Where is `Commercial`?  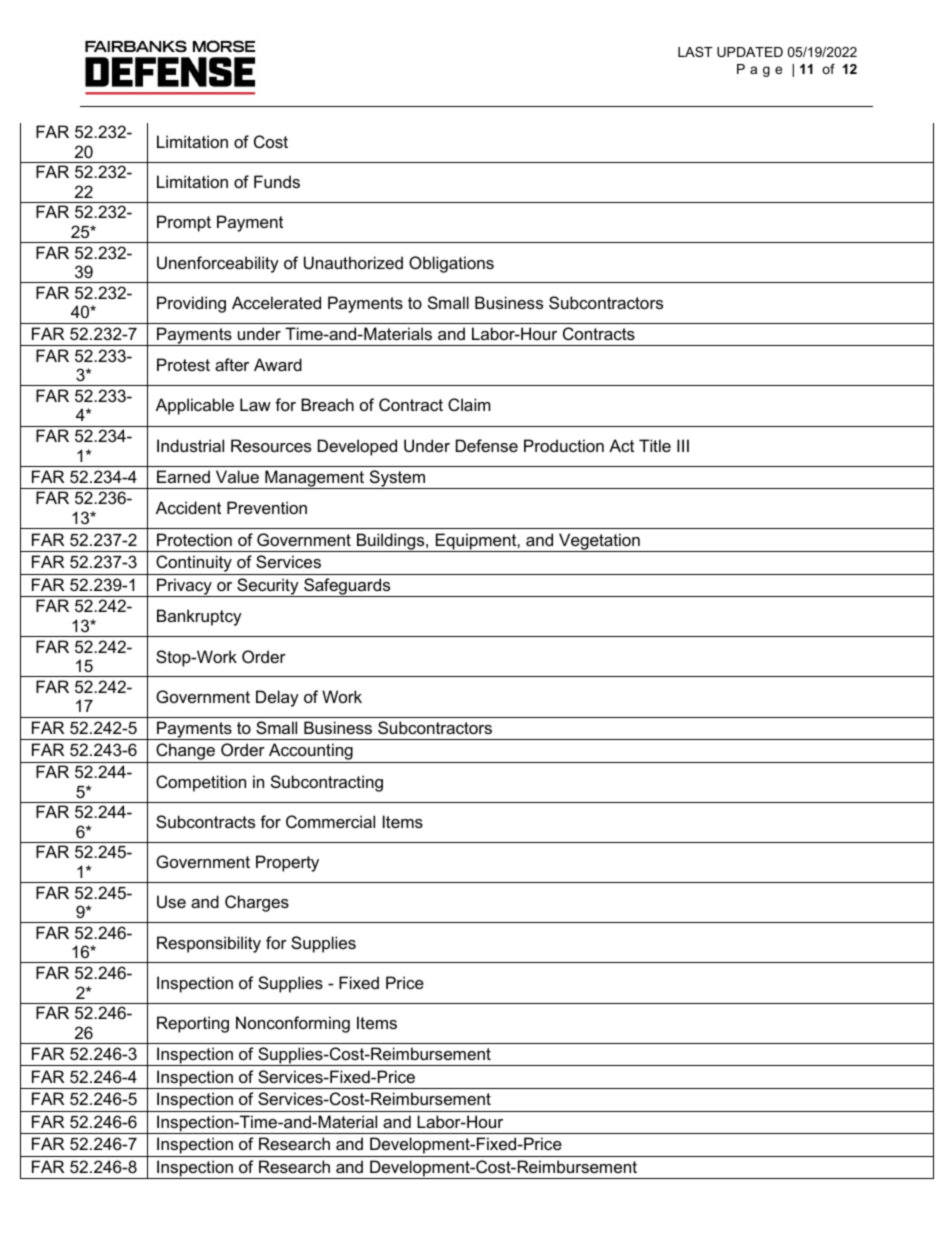
Commercial is located at coordinates (330, 821).
